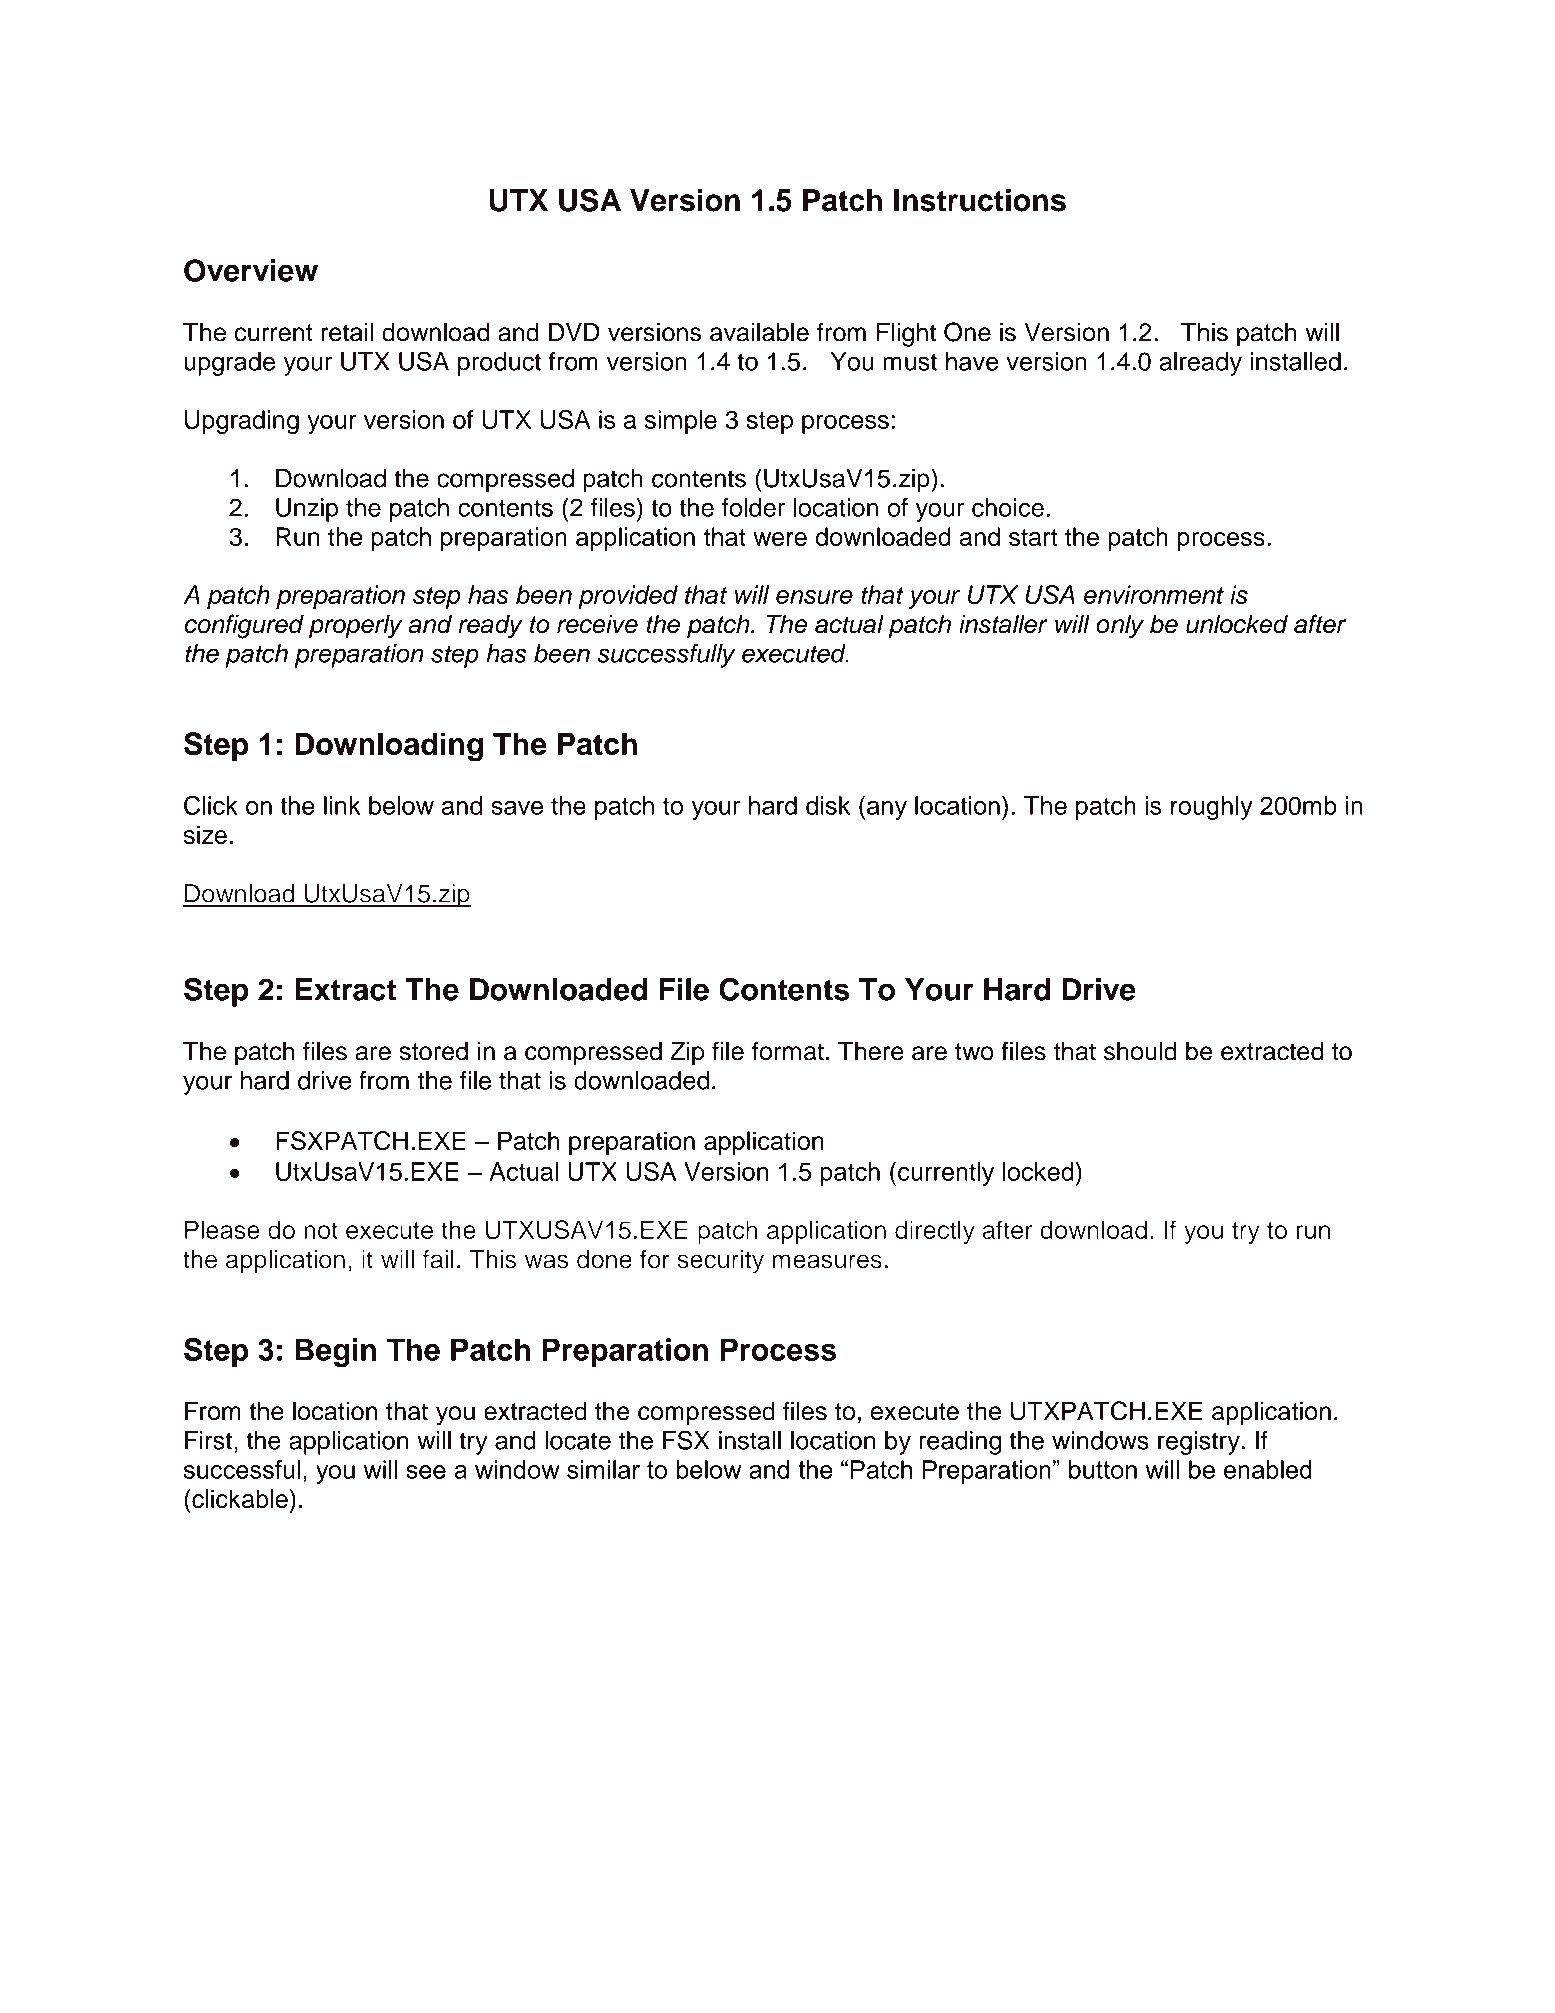 The width and height of the image is (1555, 2013). Describe the element at coordinates (1120, 626) in the image. I see `only` at that location.
